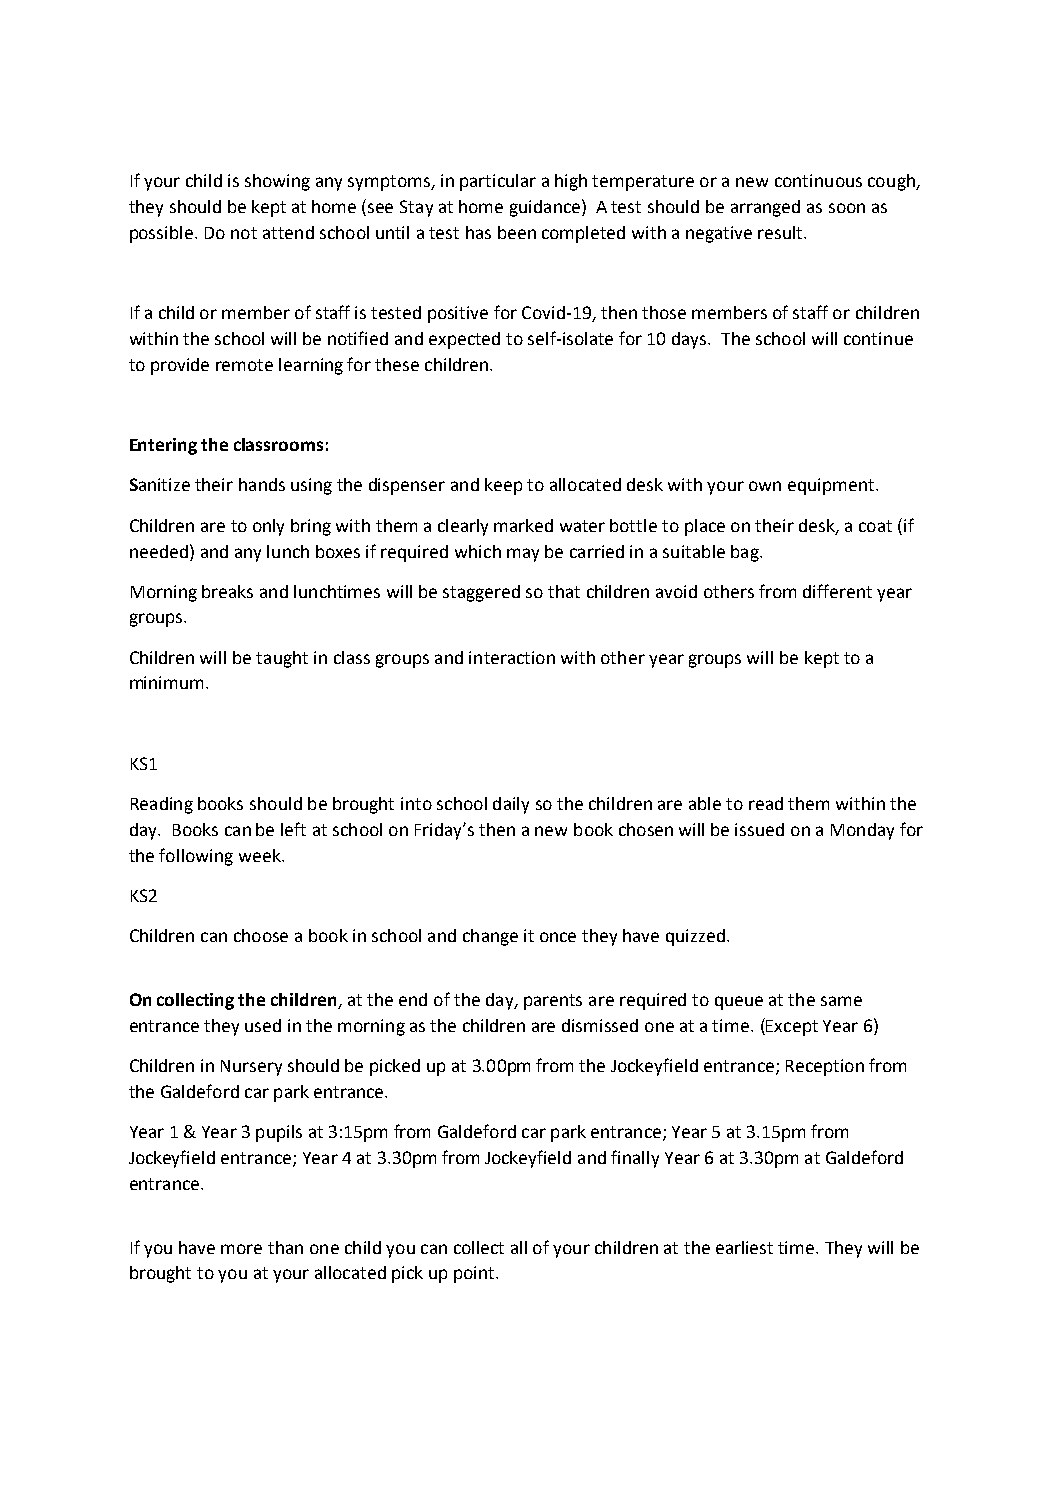  I want to click on parents, so click(553, 1002).
